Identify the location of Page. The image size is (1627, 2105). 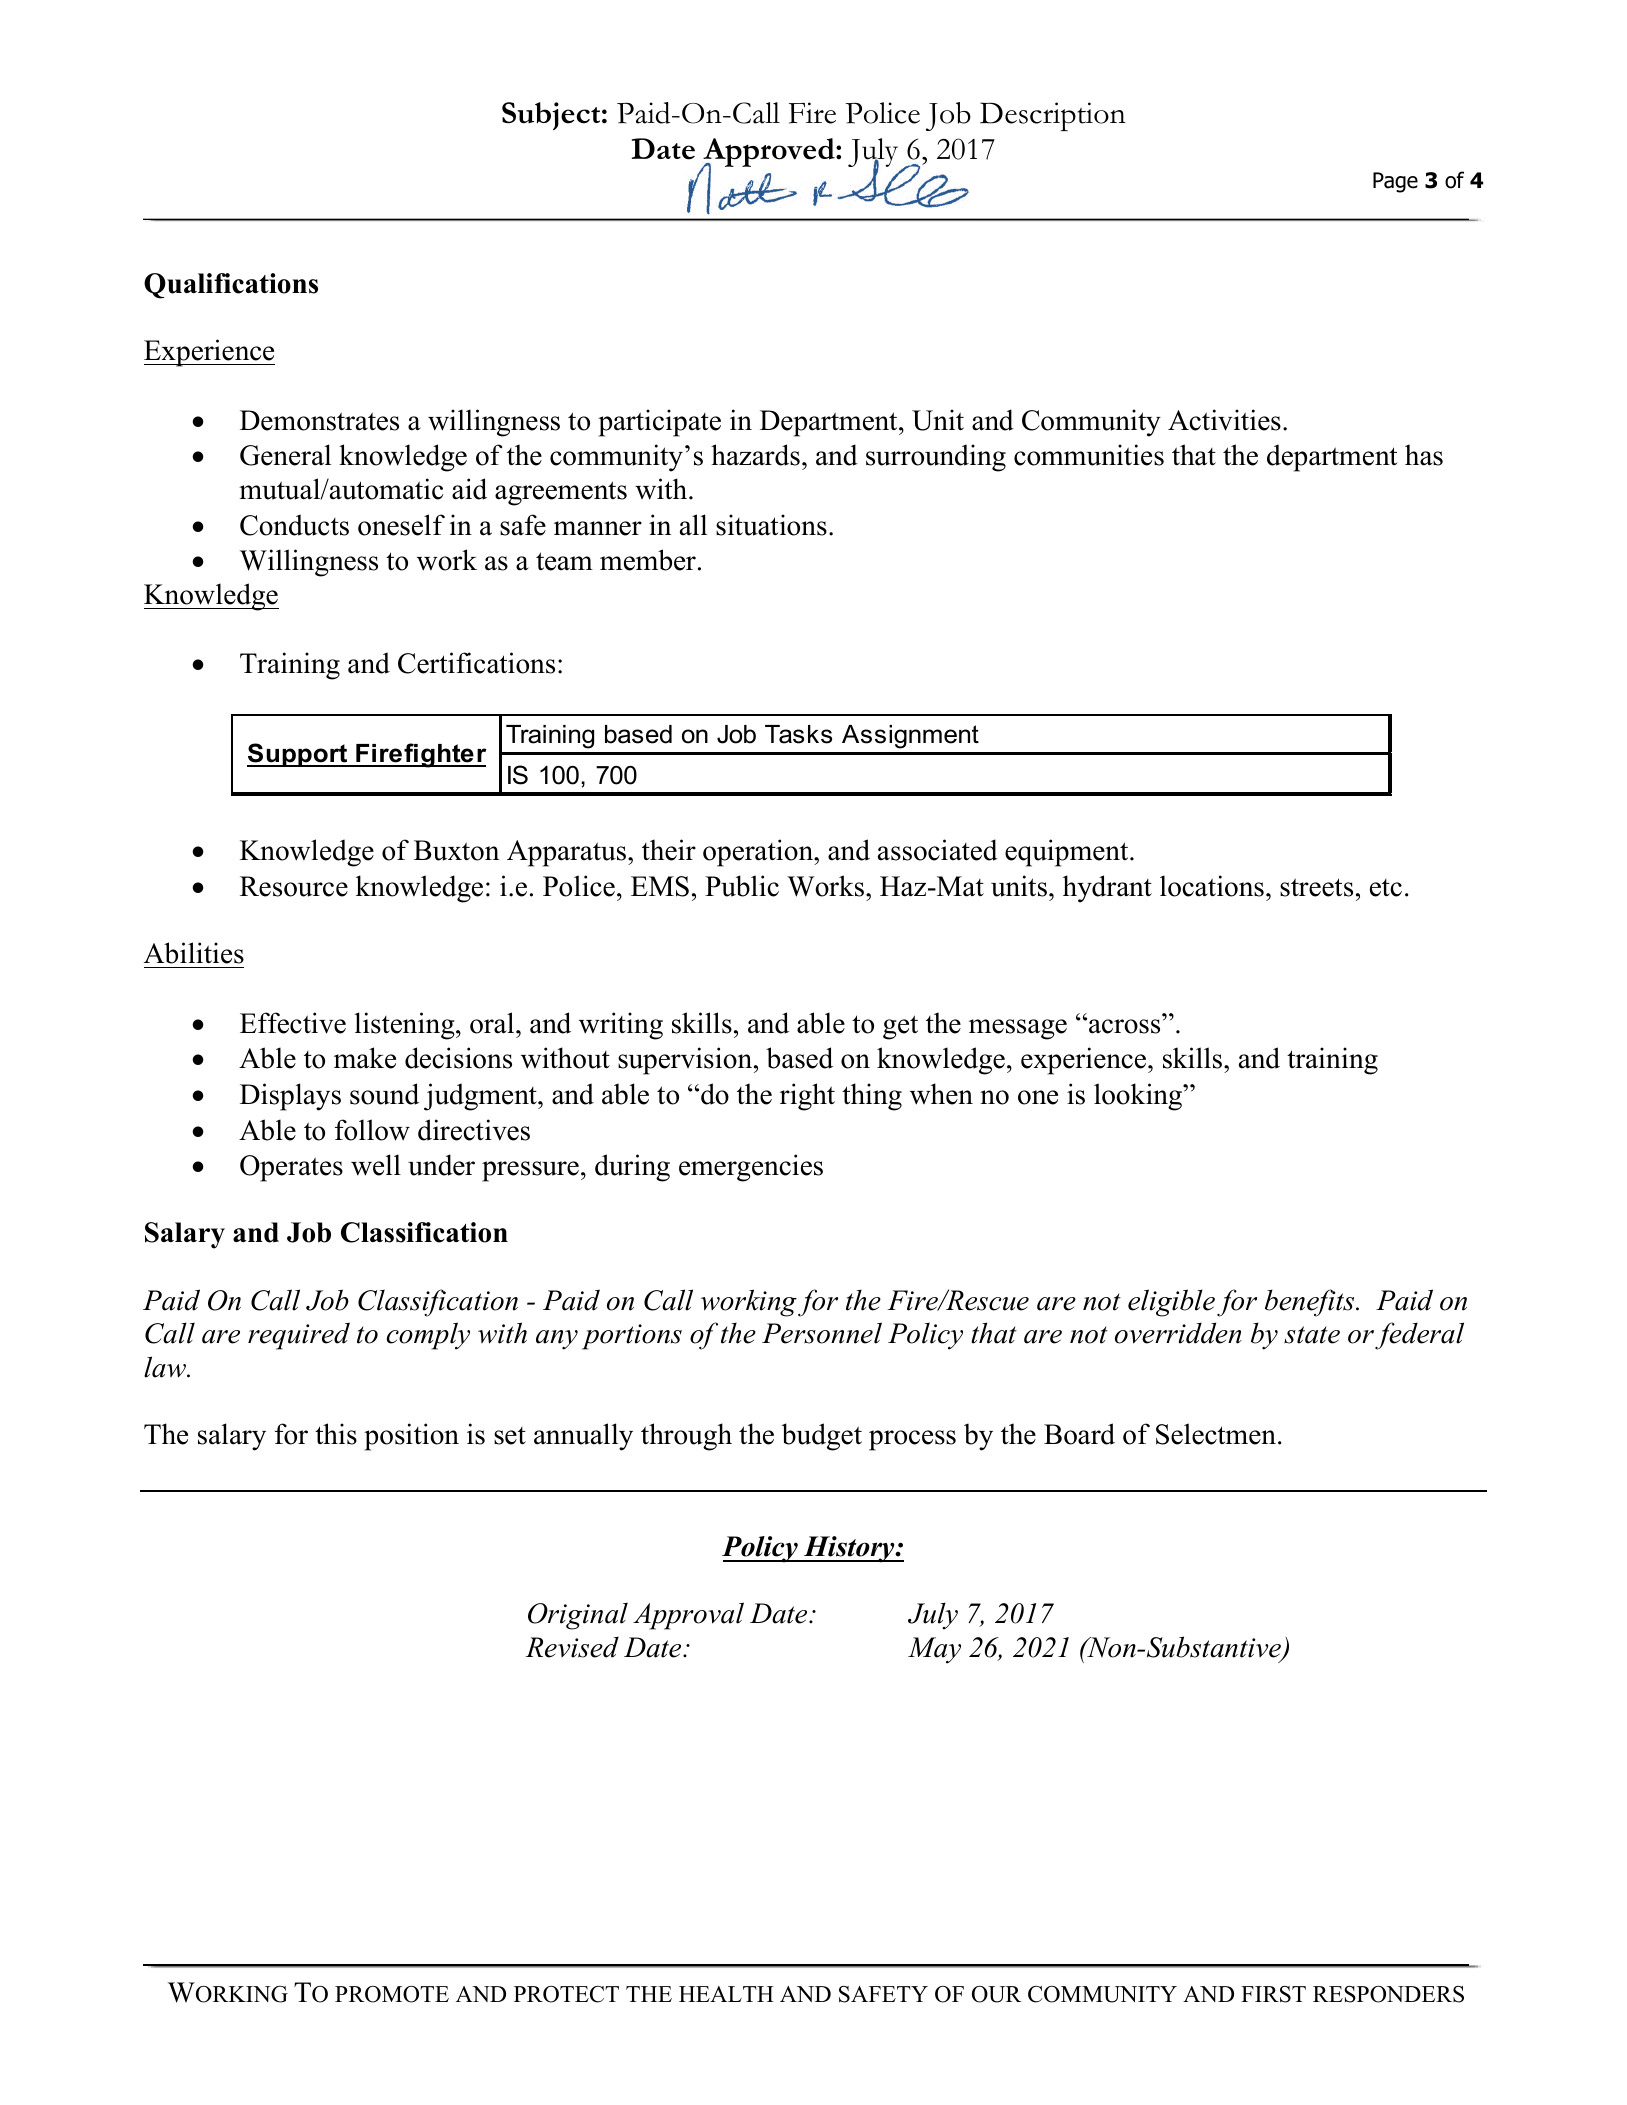
(1395, 182).
